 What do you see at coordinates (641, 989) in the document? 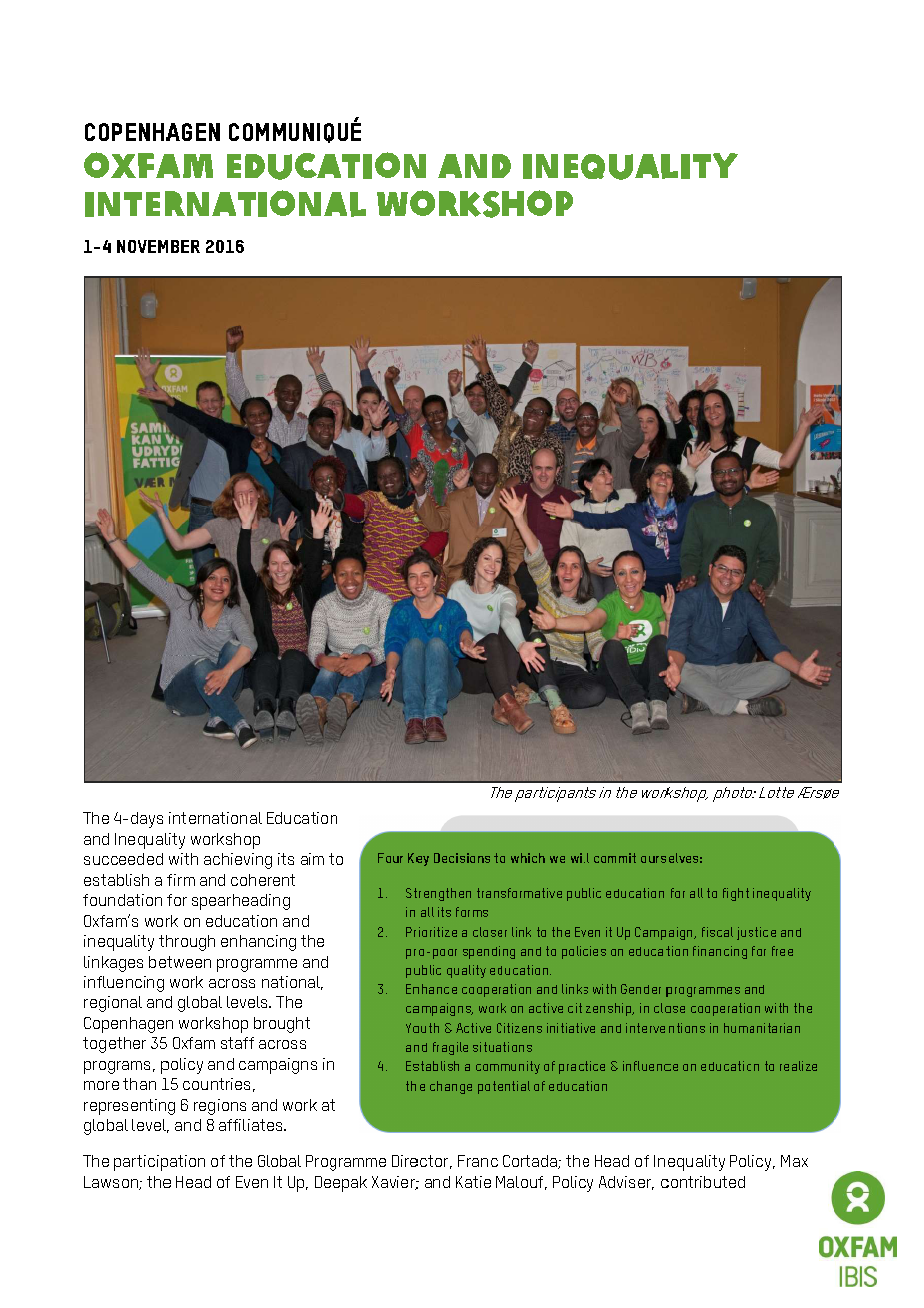
I see `Gender` at bounding box center [641, 989].
